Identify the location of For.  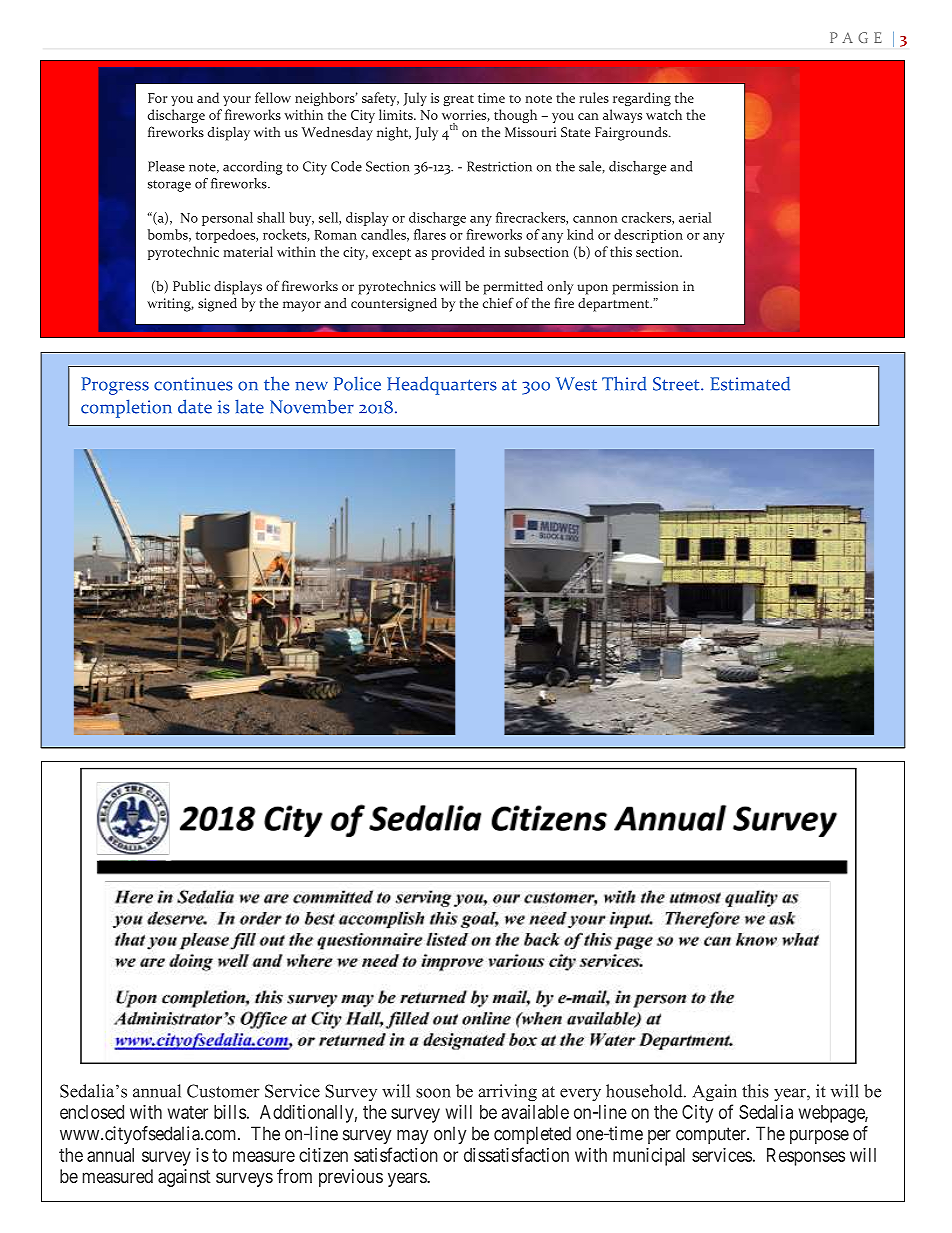
(158, 98).
